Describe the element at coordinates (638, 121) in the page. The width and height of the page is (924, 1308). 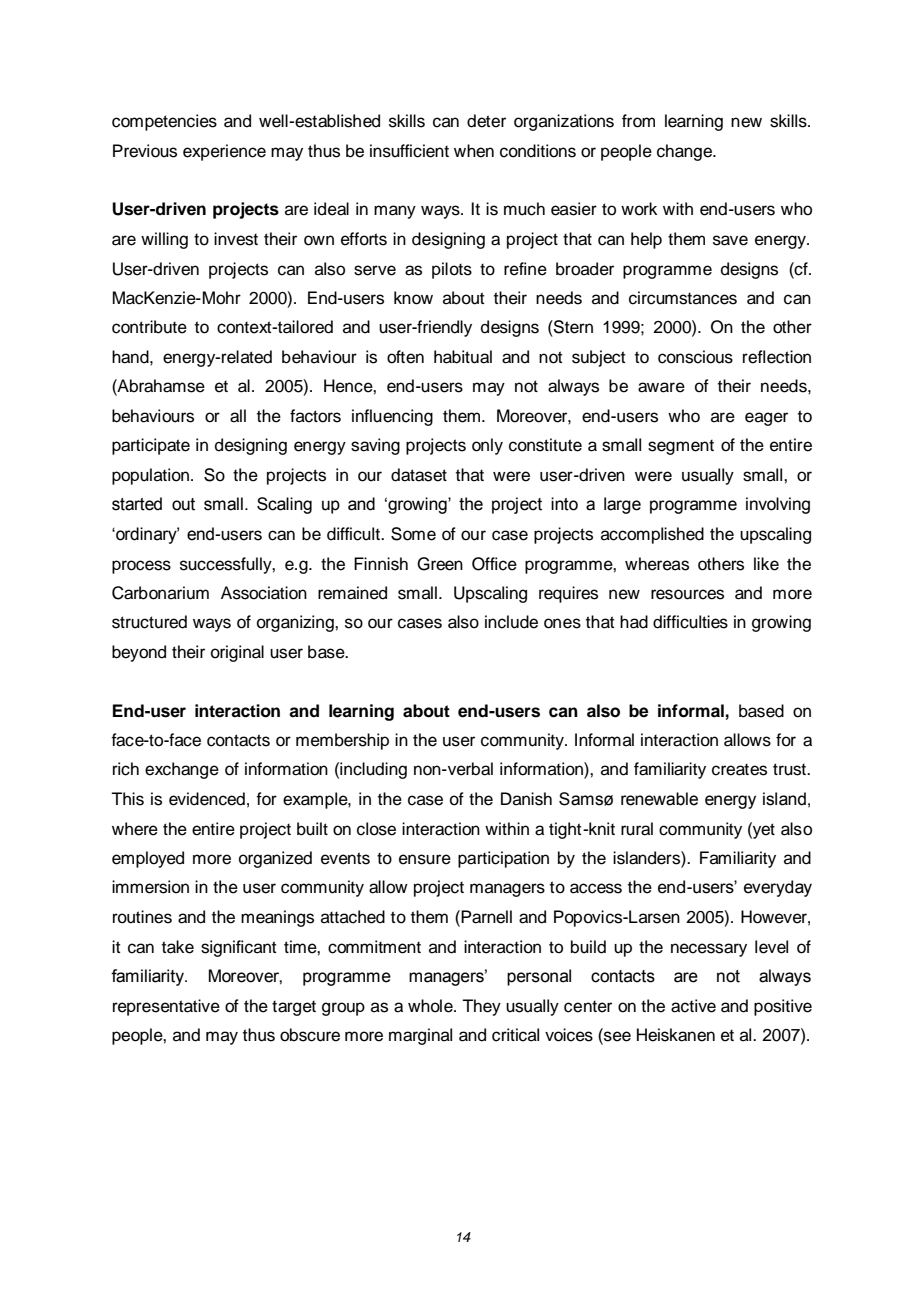
I see `from` at that location.
